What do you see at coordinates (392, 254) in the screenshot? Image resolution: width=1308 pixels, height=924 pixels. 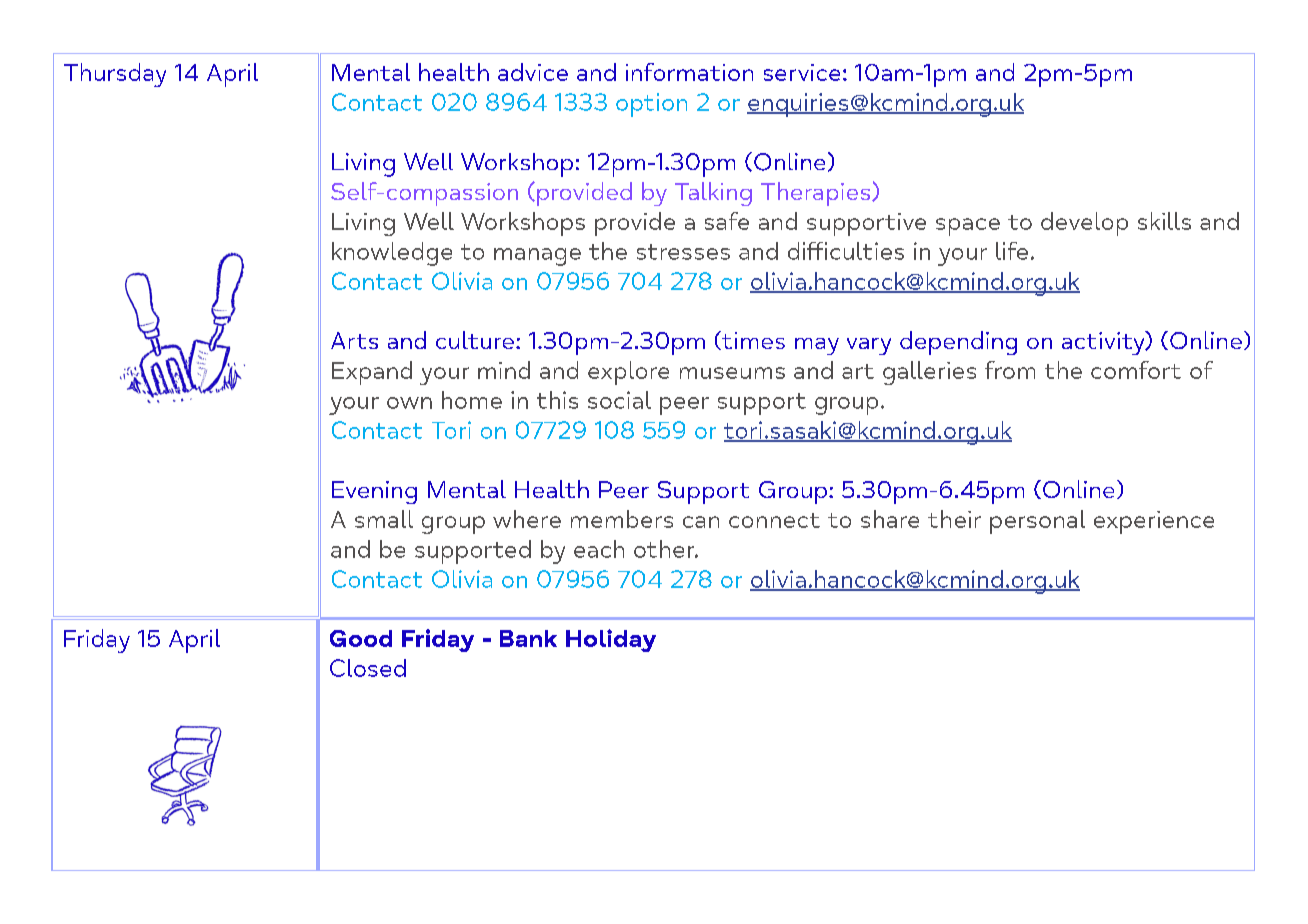 I see `knowledge` at bounding box center [392, 254].
